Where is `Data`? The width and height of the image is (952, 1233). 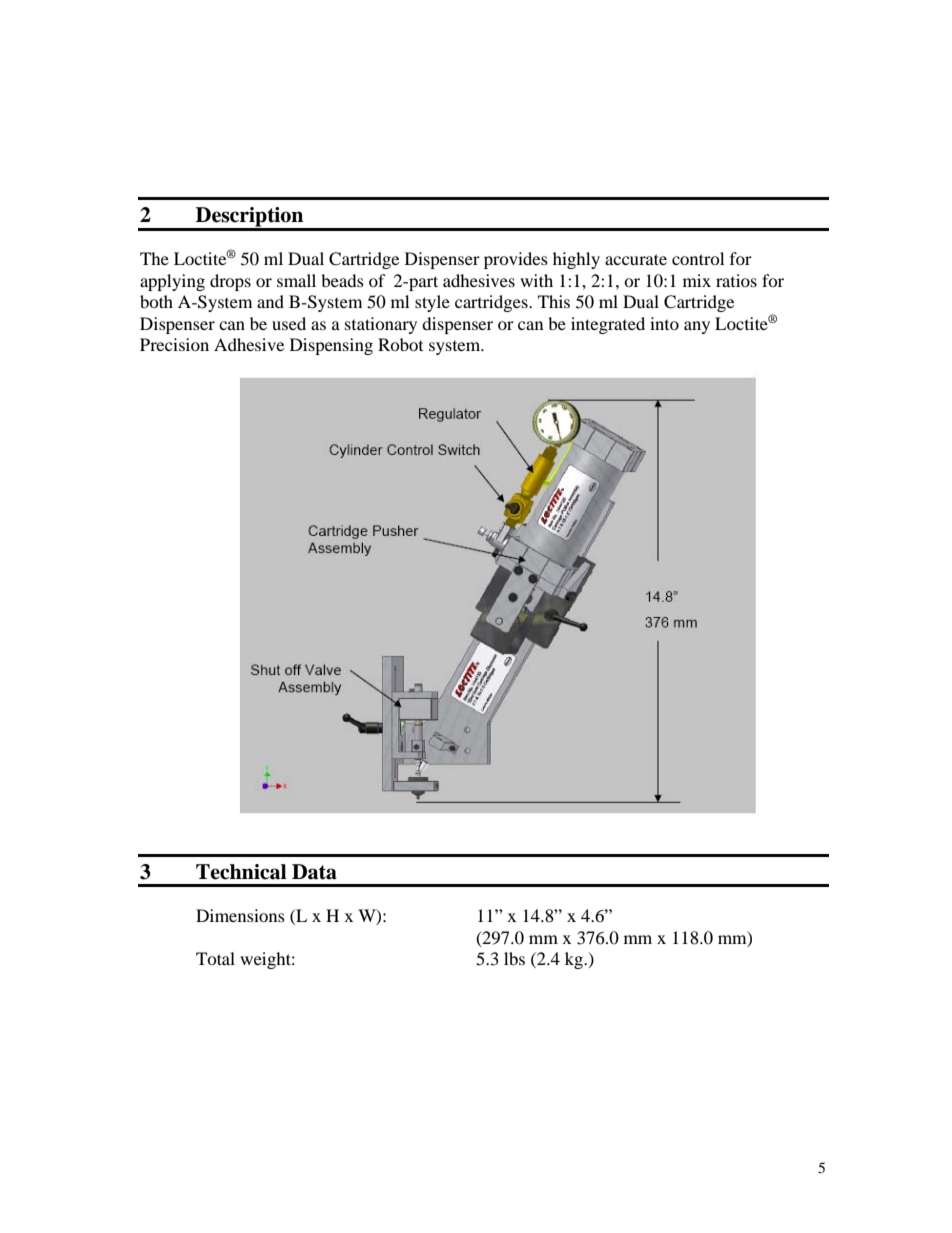
Data is located at coordinates (314, 872).
